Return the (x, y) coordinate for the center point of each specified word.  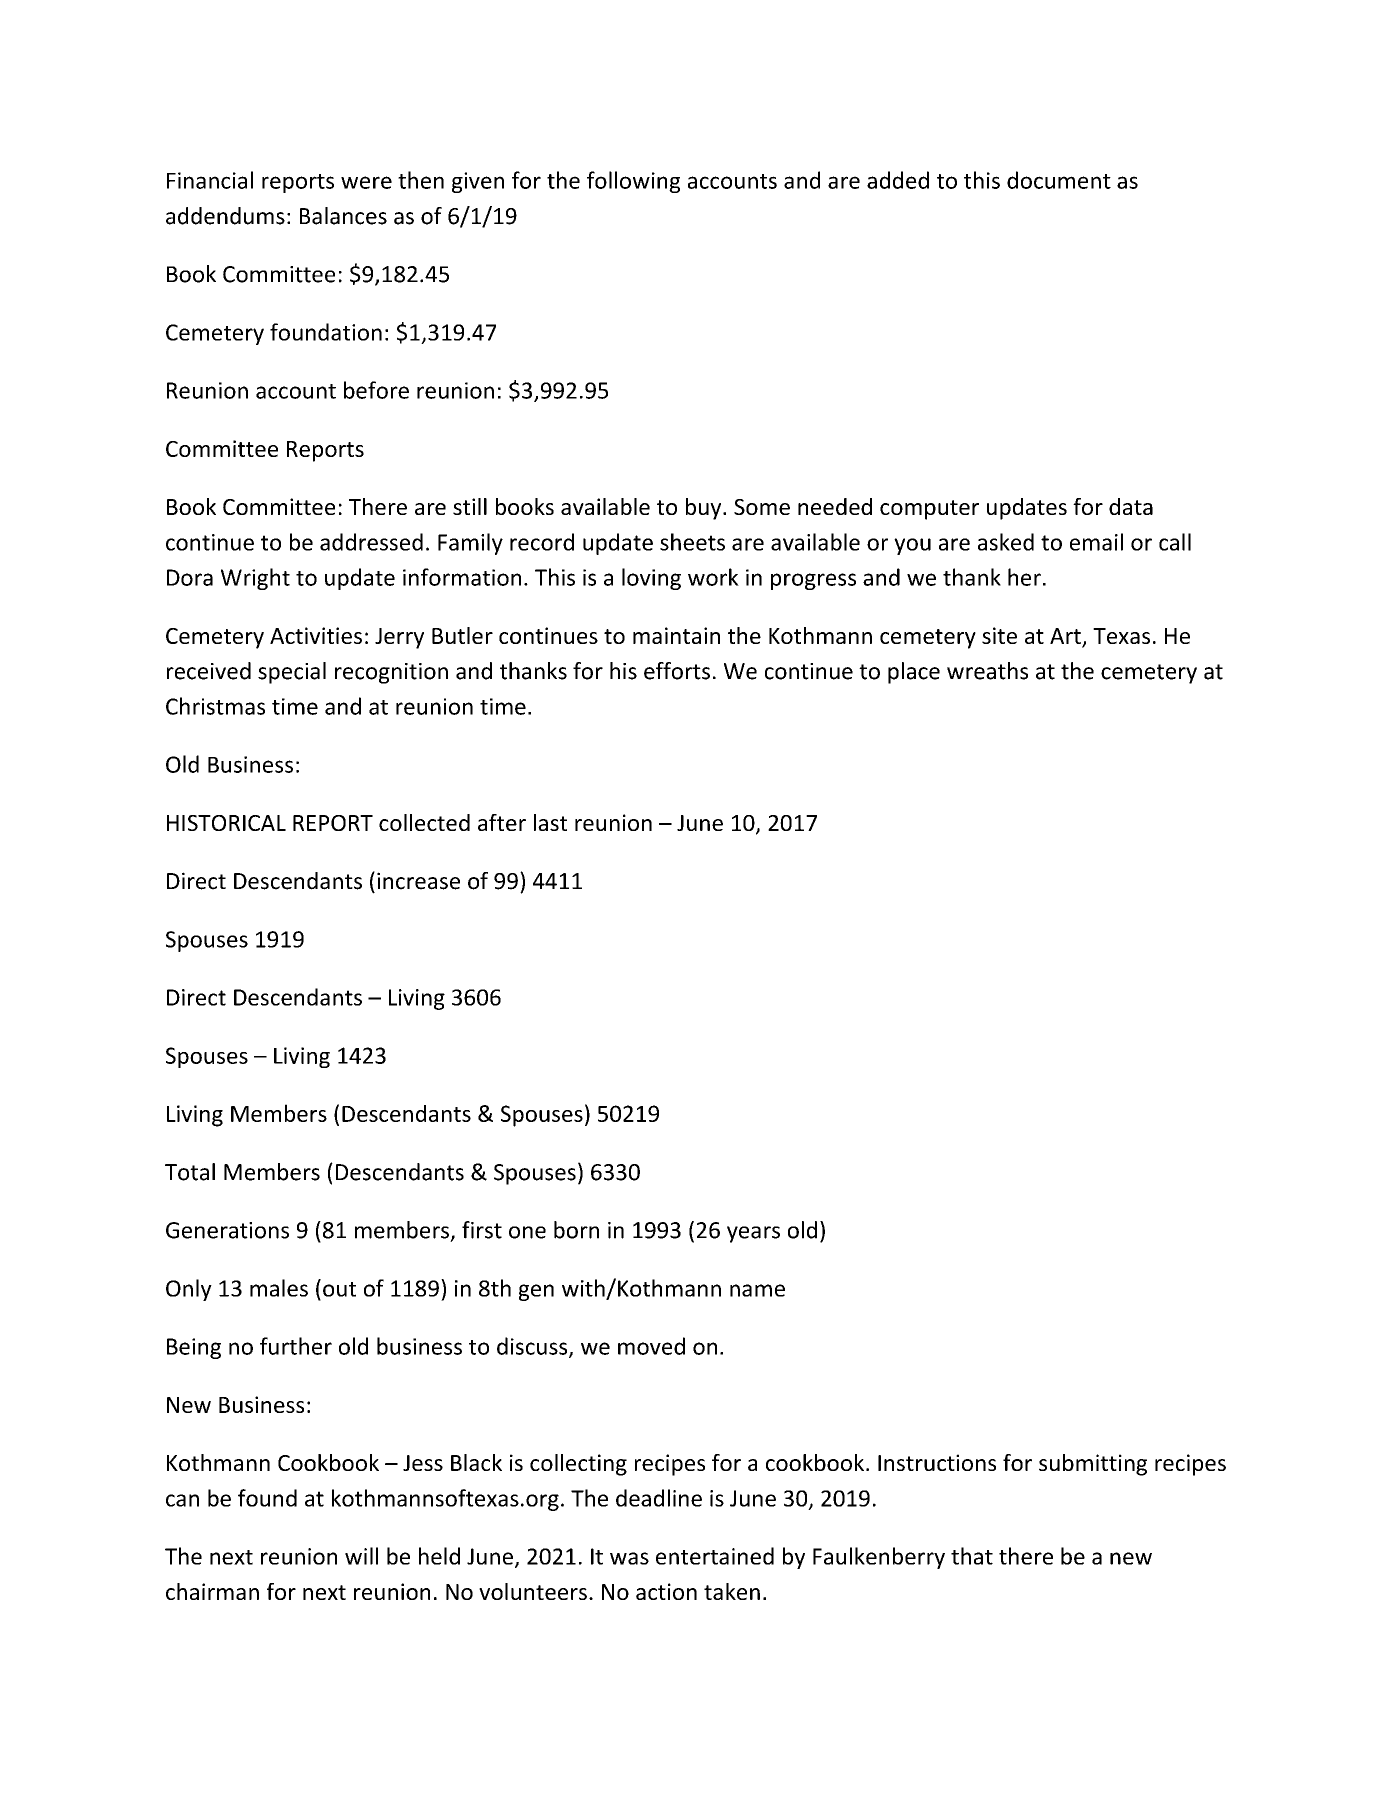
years (753, 1234)
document (1059, 180)
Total (190, 1172)
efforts (677, 671)
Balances (343, 216)
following (633, 182)
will (361, 1556)
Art (1066, 637)
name (757, 1290)
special (292, 673)
